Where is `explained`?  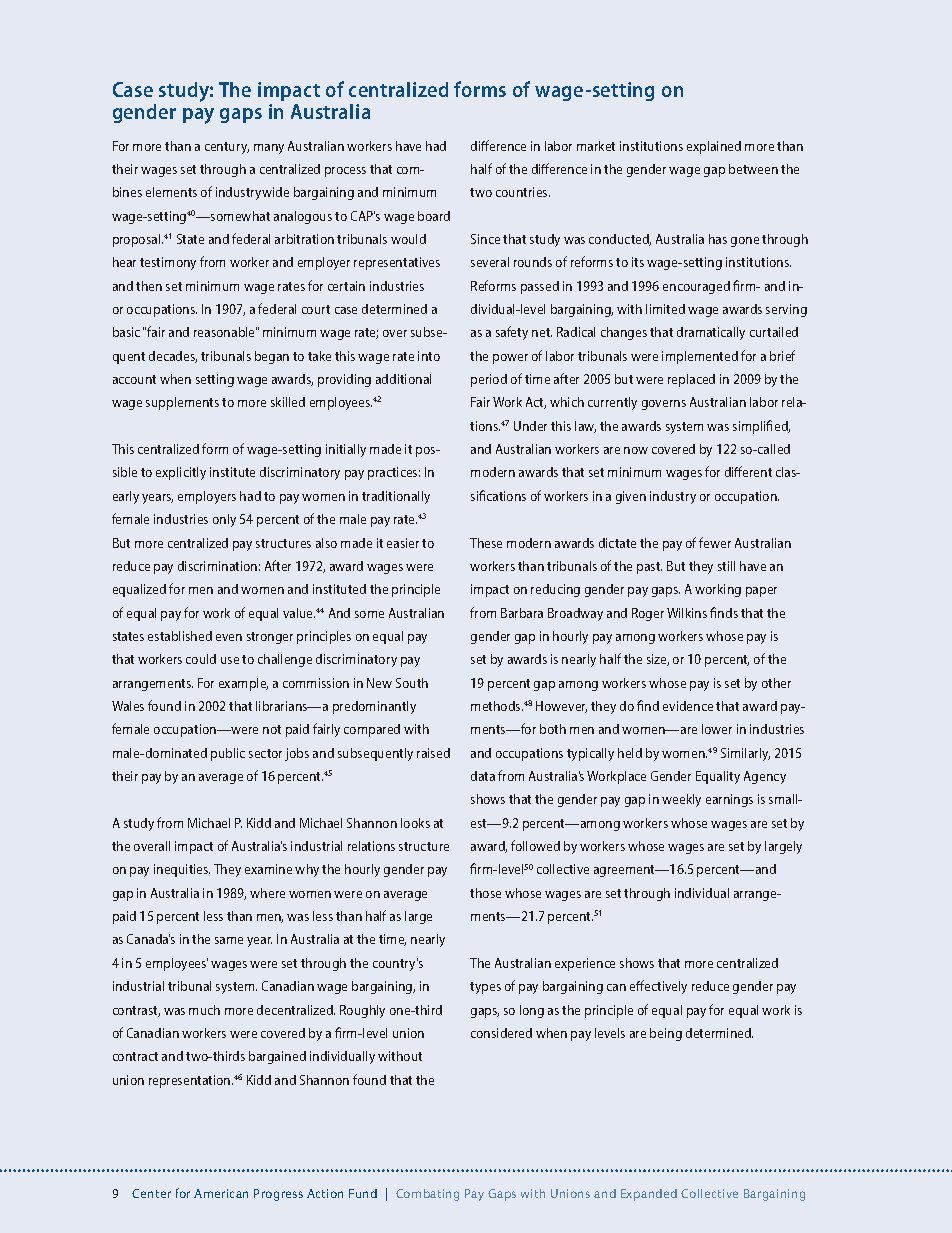 explained is located at coordinates (714, 147).
